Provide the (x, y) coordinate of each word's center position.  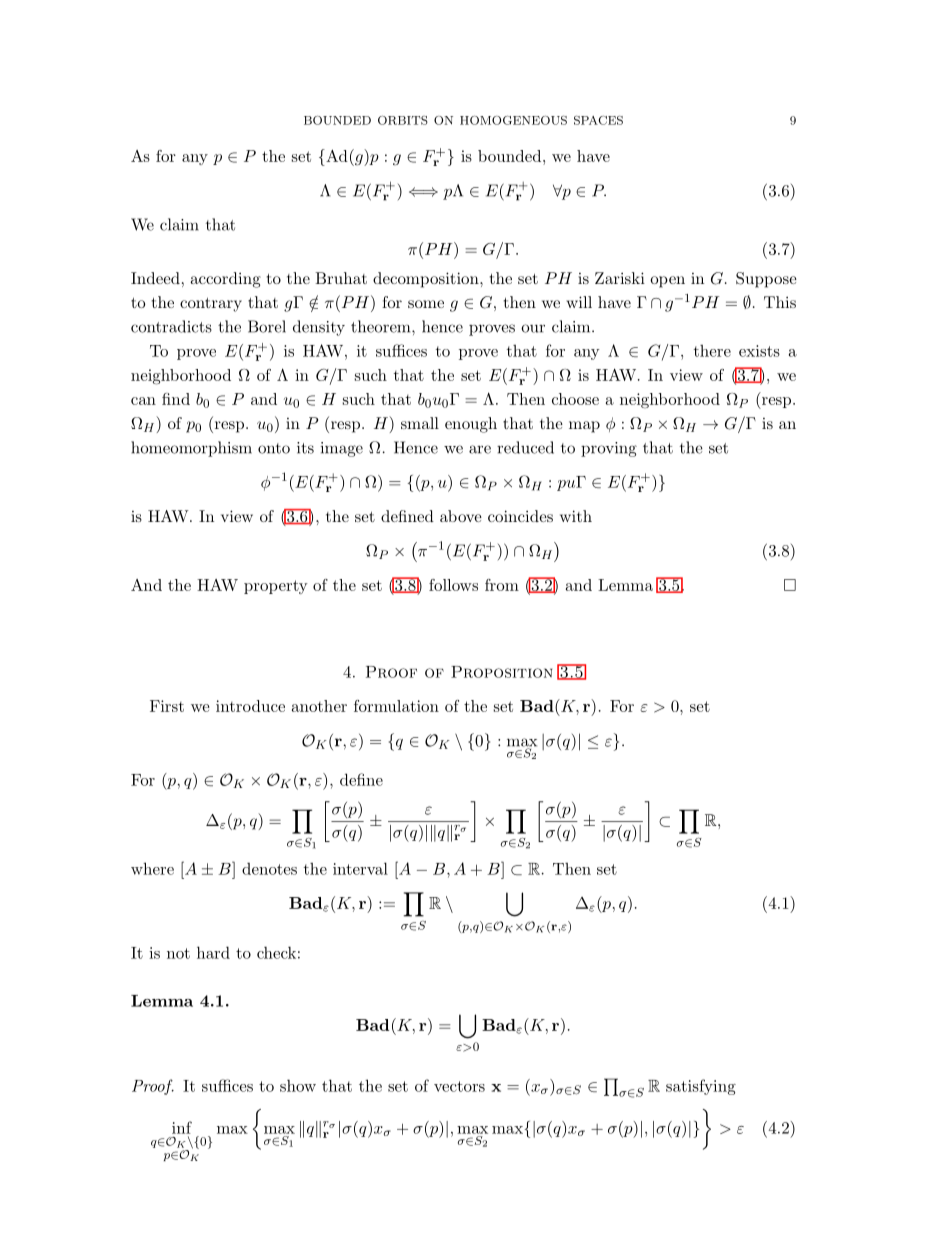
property (276, 587)
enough (471, 425)
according (225, 280)
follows (453, 585)
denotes (269, 868)
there (712, 351)
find (176, 399)
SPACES (598, 120)
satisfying (701, 1087)
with (576, 516)
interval (360, 868)
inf (182, 1127)
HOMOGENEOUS (513, 120)
